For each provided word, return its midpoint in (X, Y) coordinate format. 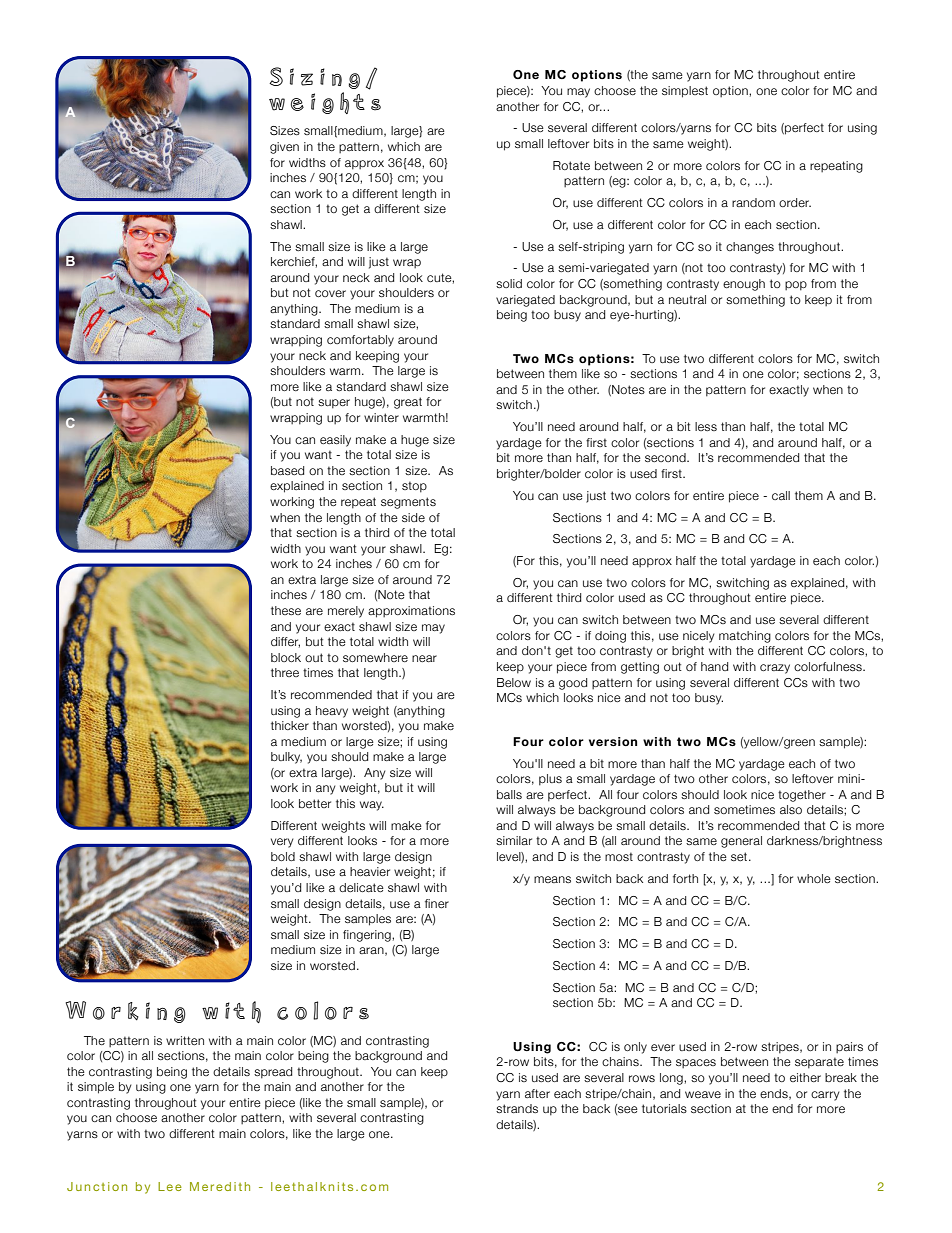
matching (745, 637)
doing (610, 637)
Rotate (571, 165)
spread (273, 1073)
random (753, 202)
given (284, 148)
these (286, 610)
